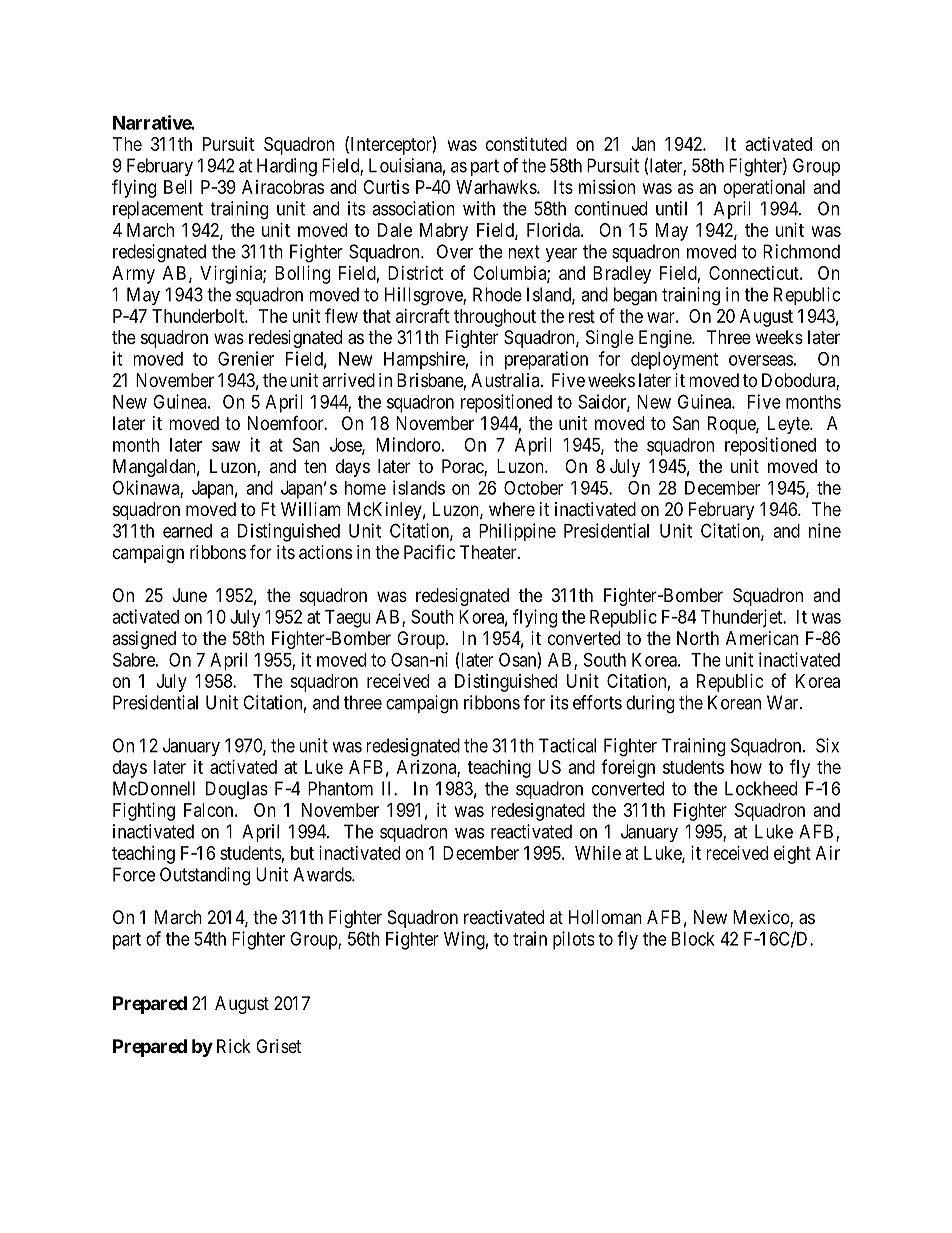  I want to click on with, so click(479, 208).
